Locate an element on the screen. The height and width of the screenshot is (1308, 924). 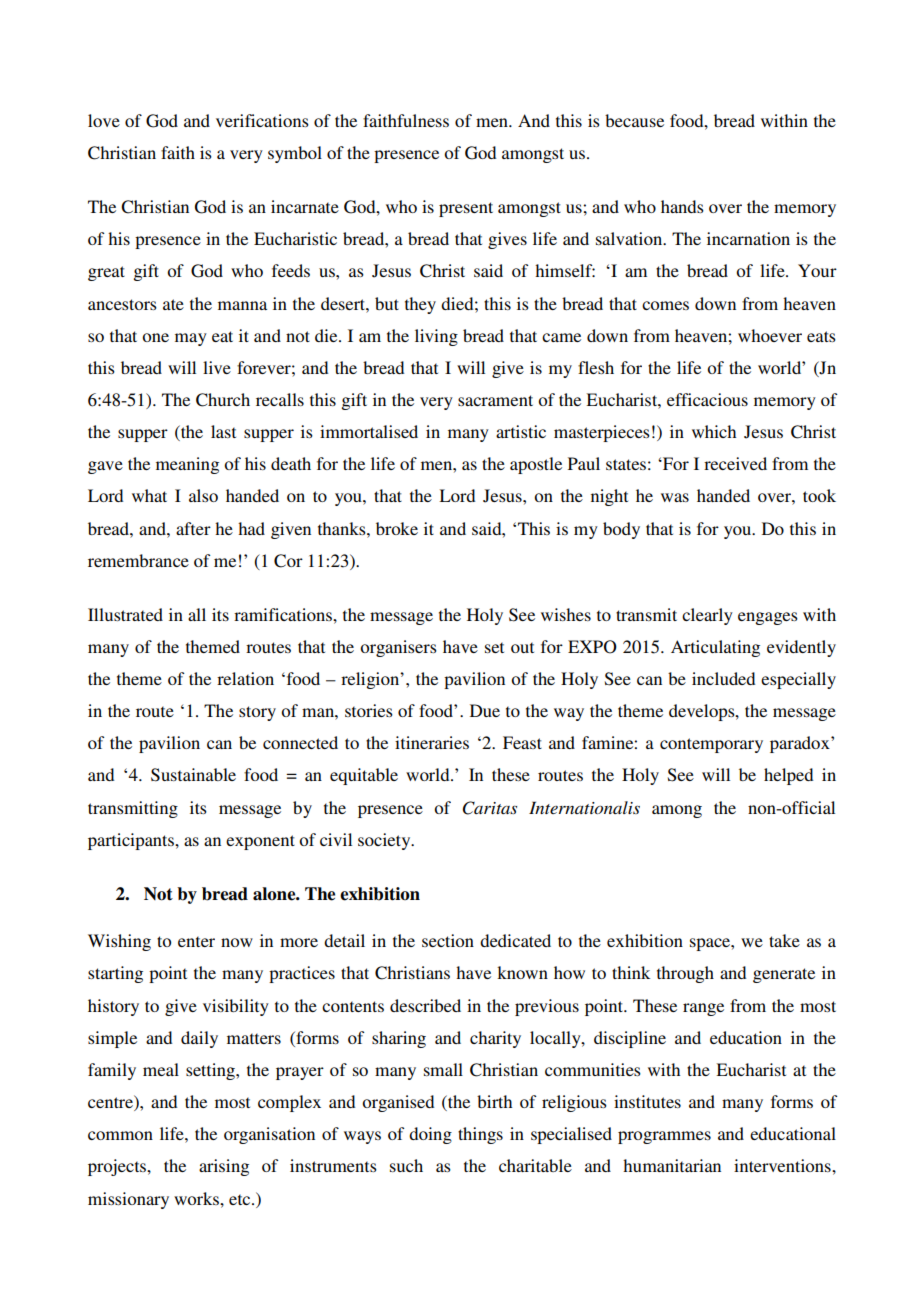
present is located at coordinates (466, 209).
